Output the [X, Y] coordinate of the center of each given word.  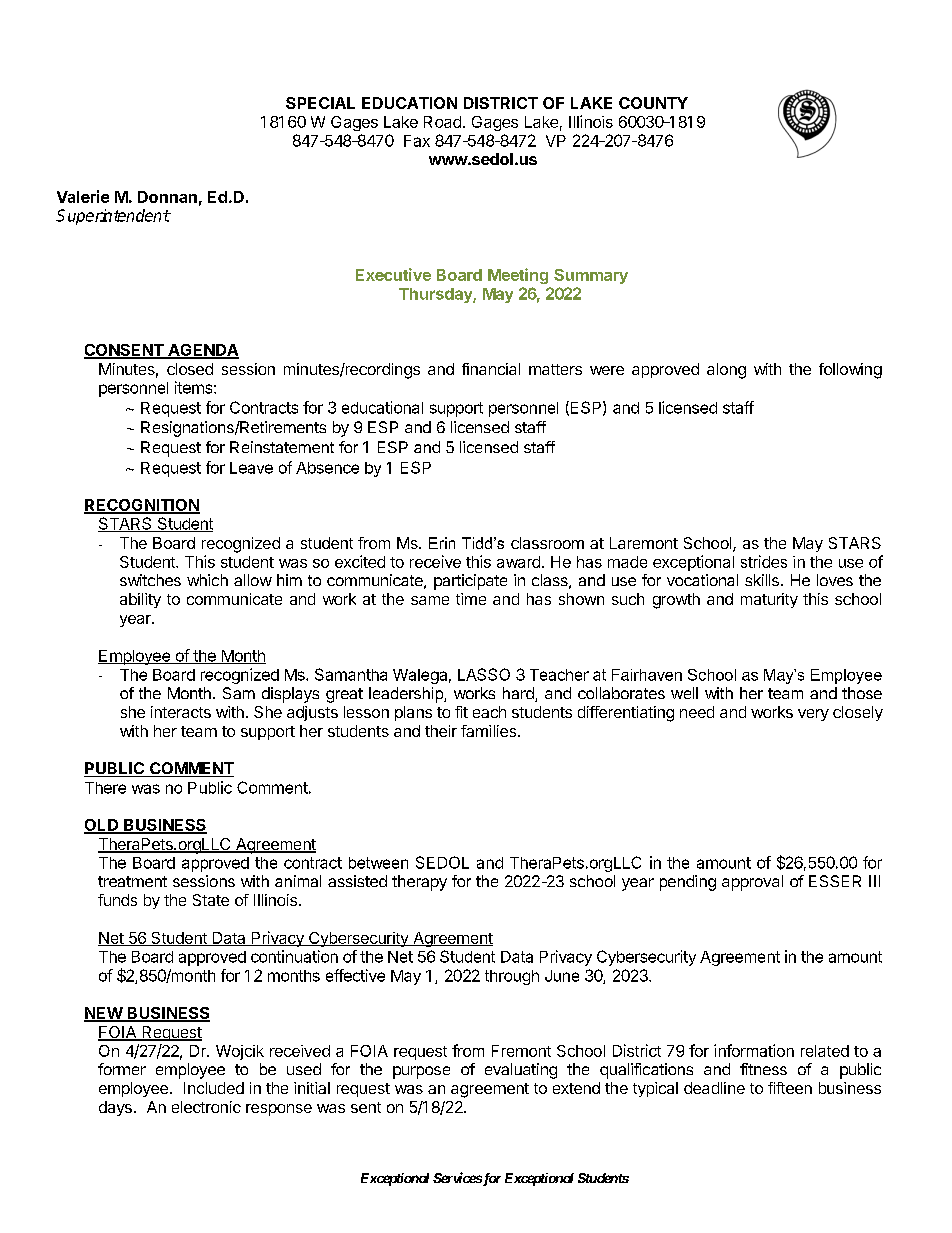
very [813, 715]
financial [491, 369]
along [726, 371]
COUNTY [653, 103]
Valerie [83, 196]
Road [442, 122]
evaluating [521, 1071]
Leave [251, 468]
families [490, 731]
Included [214, 1088]
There [105, 788]
